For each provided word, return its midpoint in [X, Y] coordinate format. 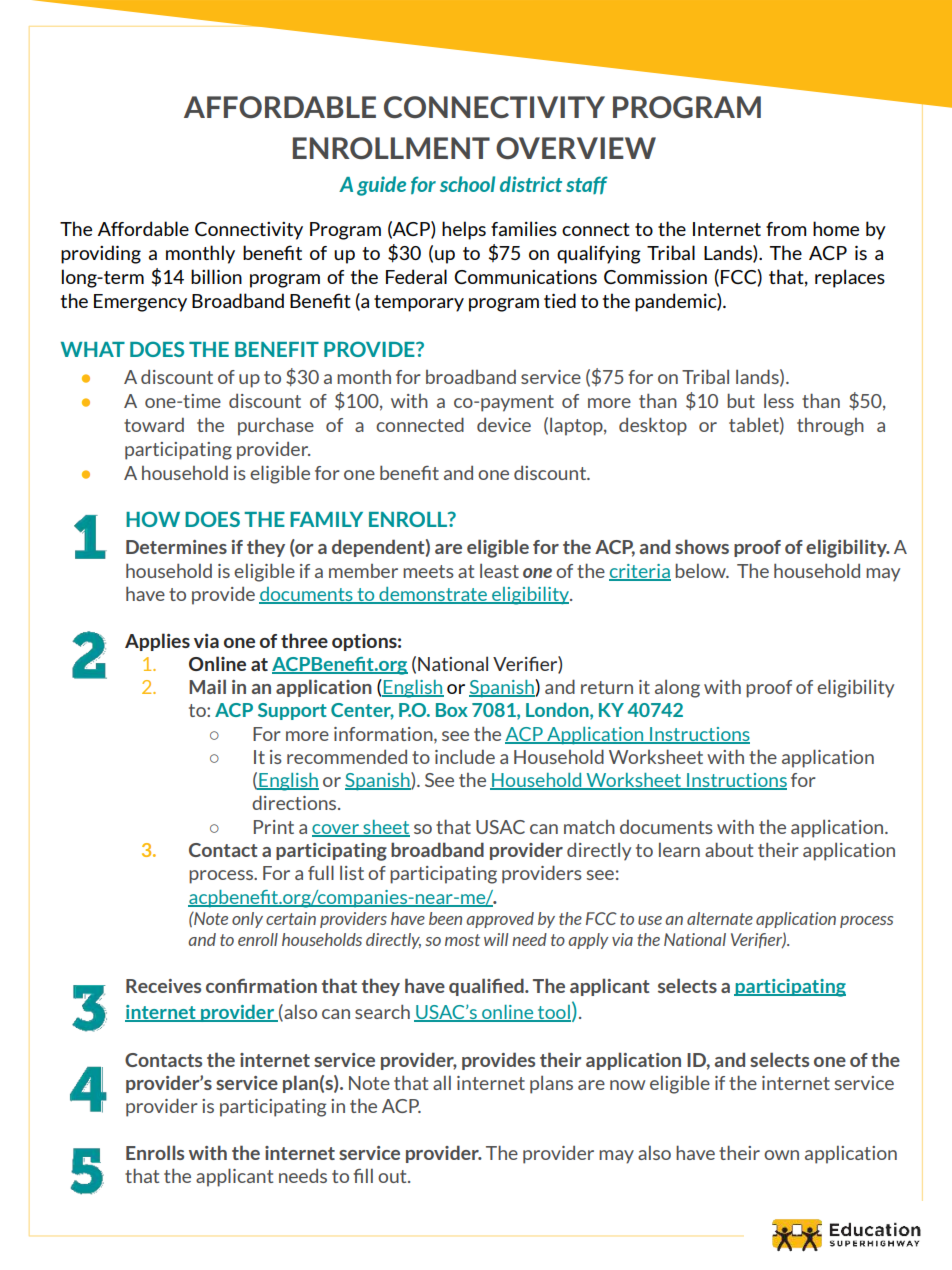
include [465, 757]
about [729, 849]
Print [274, 827]
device [504, 425]
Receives [163, 986]
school [467, 184]
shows [702, 546]
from [786, 229]
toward [154, 425]
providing [101, 254]
